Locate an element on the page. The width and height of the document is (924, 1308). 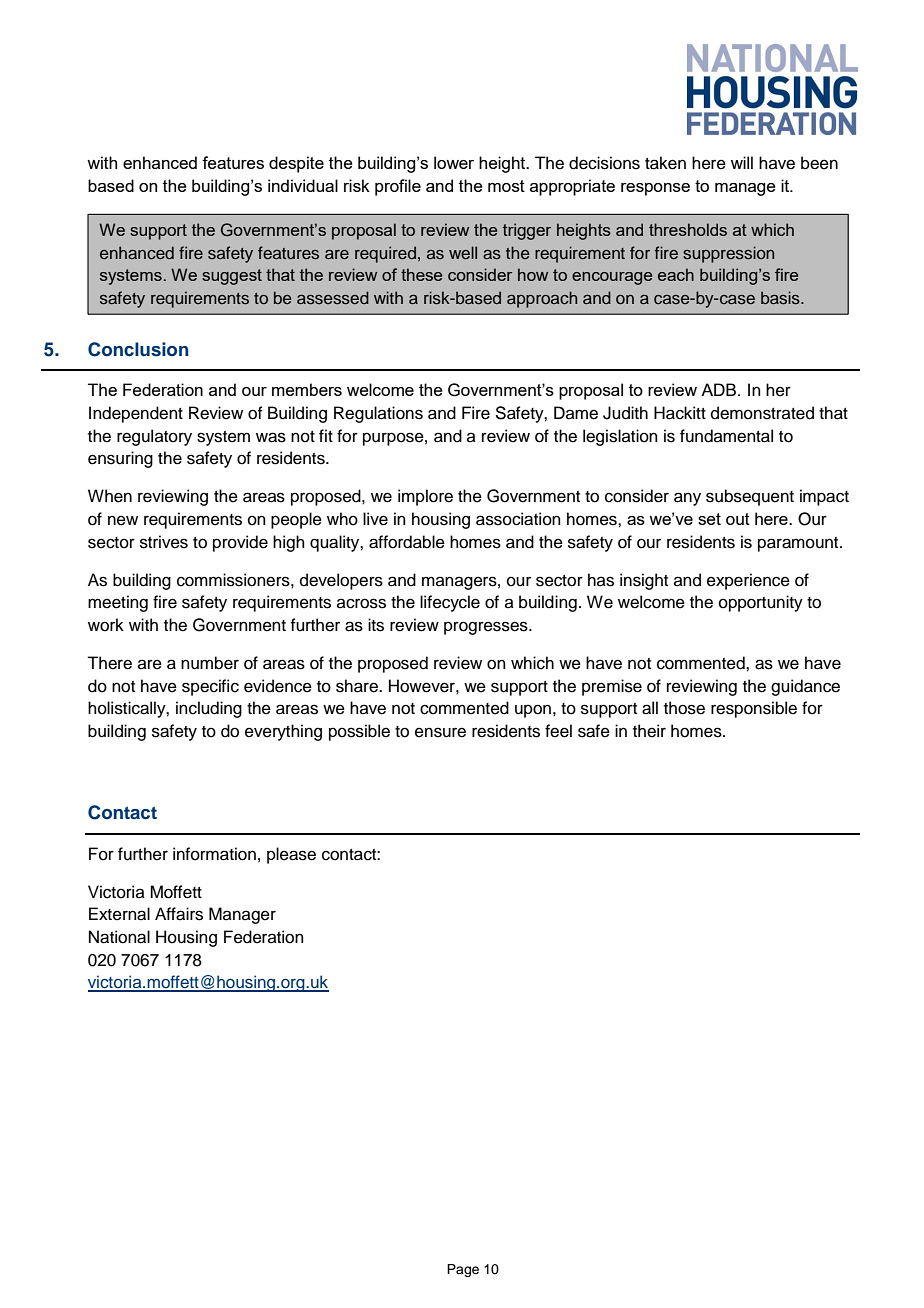
ensure is located at coordinates (440, 732).
